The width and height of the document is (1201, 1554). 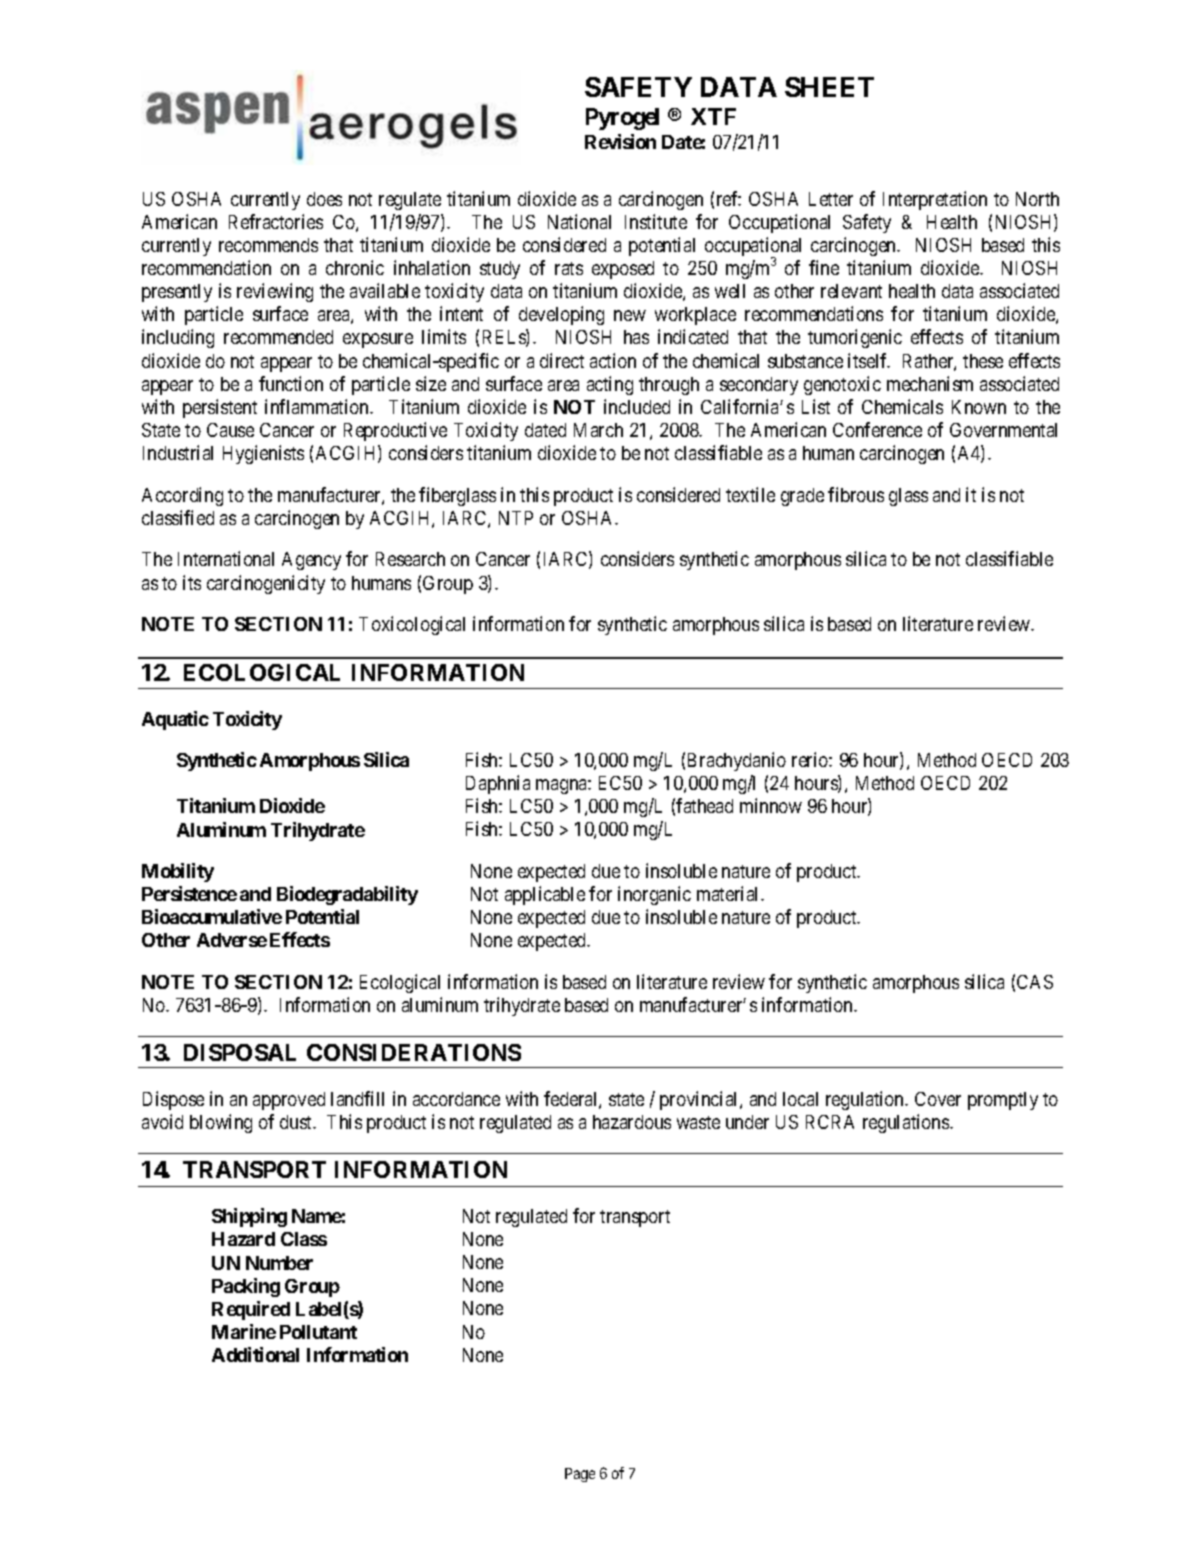 What do you see at coordinates (175, 720) in the document?
I see `Aquatic` at bounding box center [175, 720].
